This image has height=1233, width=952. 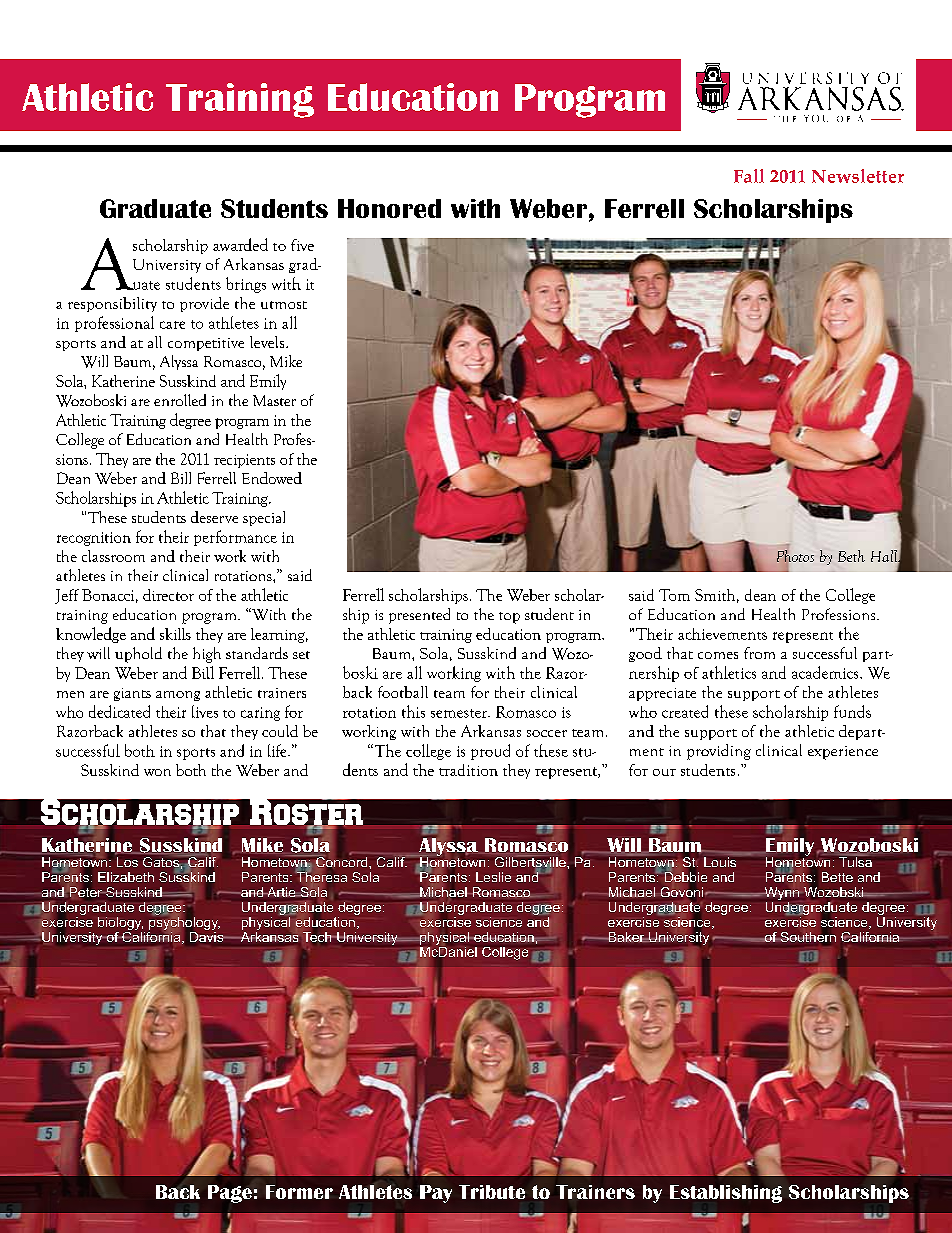 I want to click on deserve, so click(x=214, y=517).
